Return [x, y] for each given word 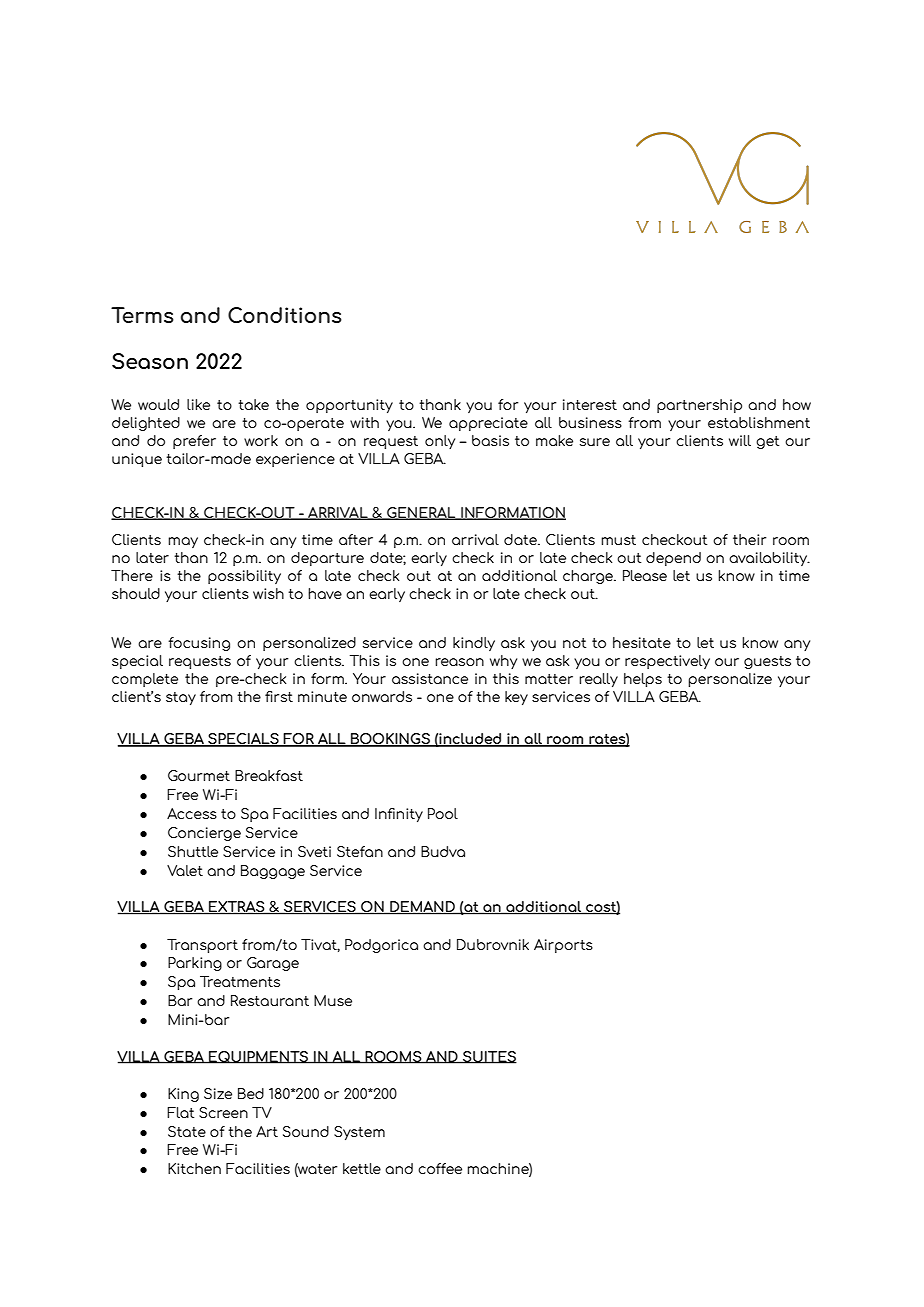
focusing [199, 644]
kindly [474, 644]
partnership [699, 406]
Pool [443, 813]
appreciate [488, 424]
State [187, 1131]
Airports [563, 946]
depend [673, 559]
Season [150, 361]
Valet [185, 870]
